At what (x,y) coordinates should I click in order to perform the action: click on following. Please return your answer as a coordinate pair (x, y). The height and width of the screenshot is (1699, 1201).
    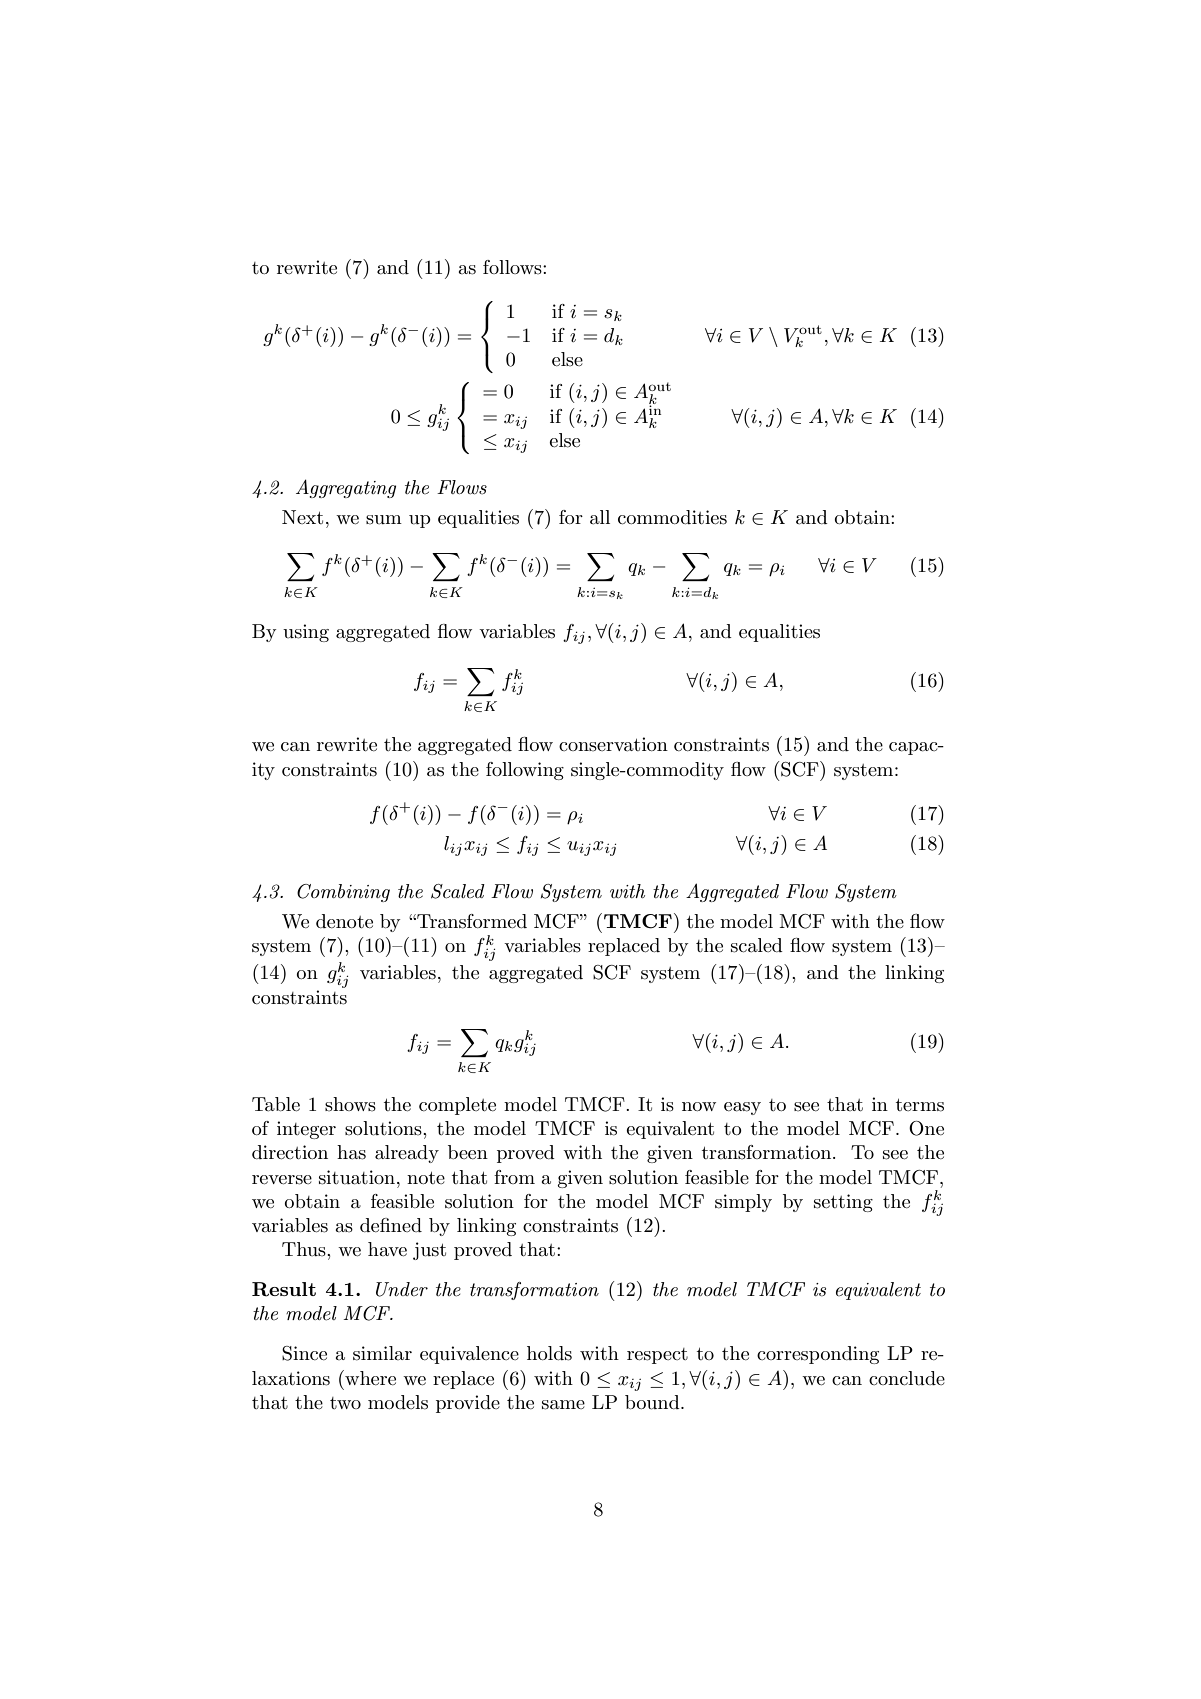
    Looking at the image, I should click on (525, 771).
